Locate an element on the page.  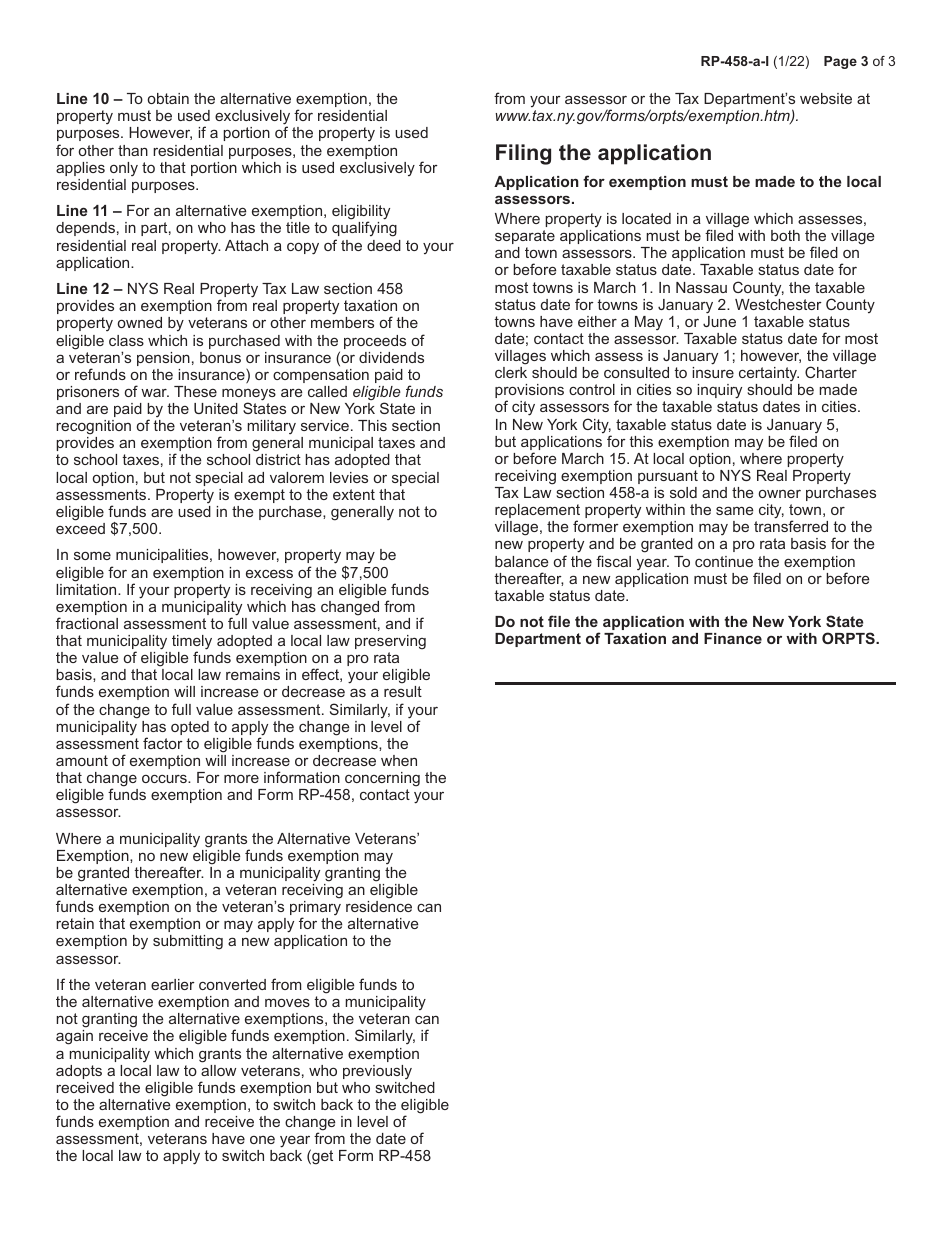
some is located at coordinates (92, 555).
